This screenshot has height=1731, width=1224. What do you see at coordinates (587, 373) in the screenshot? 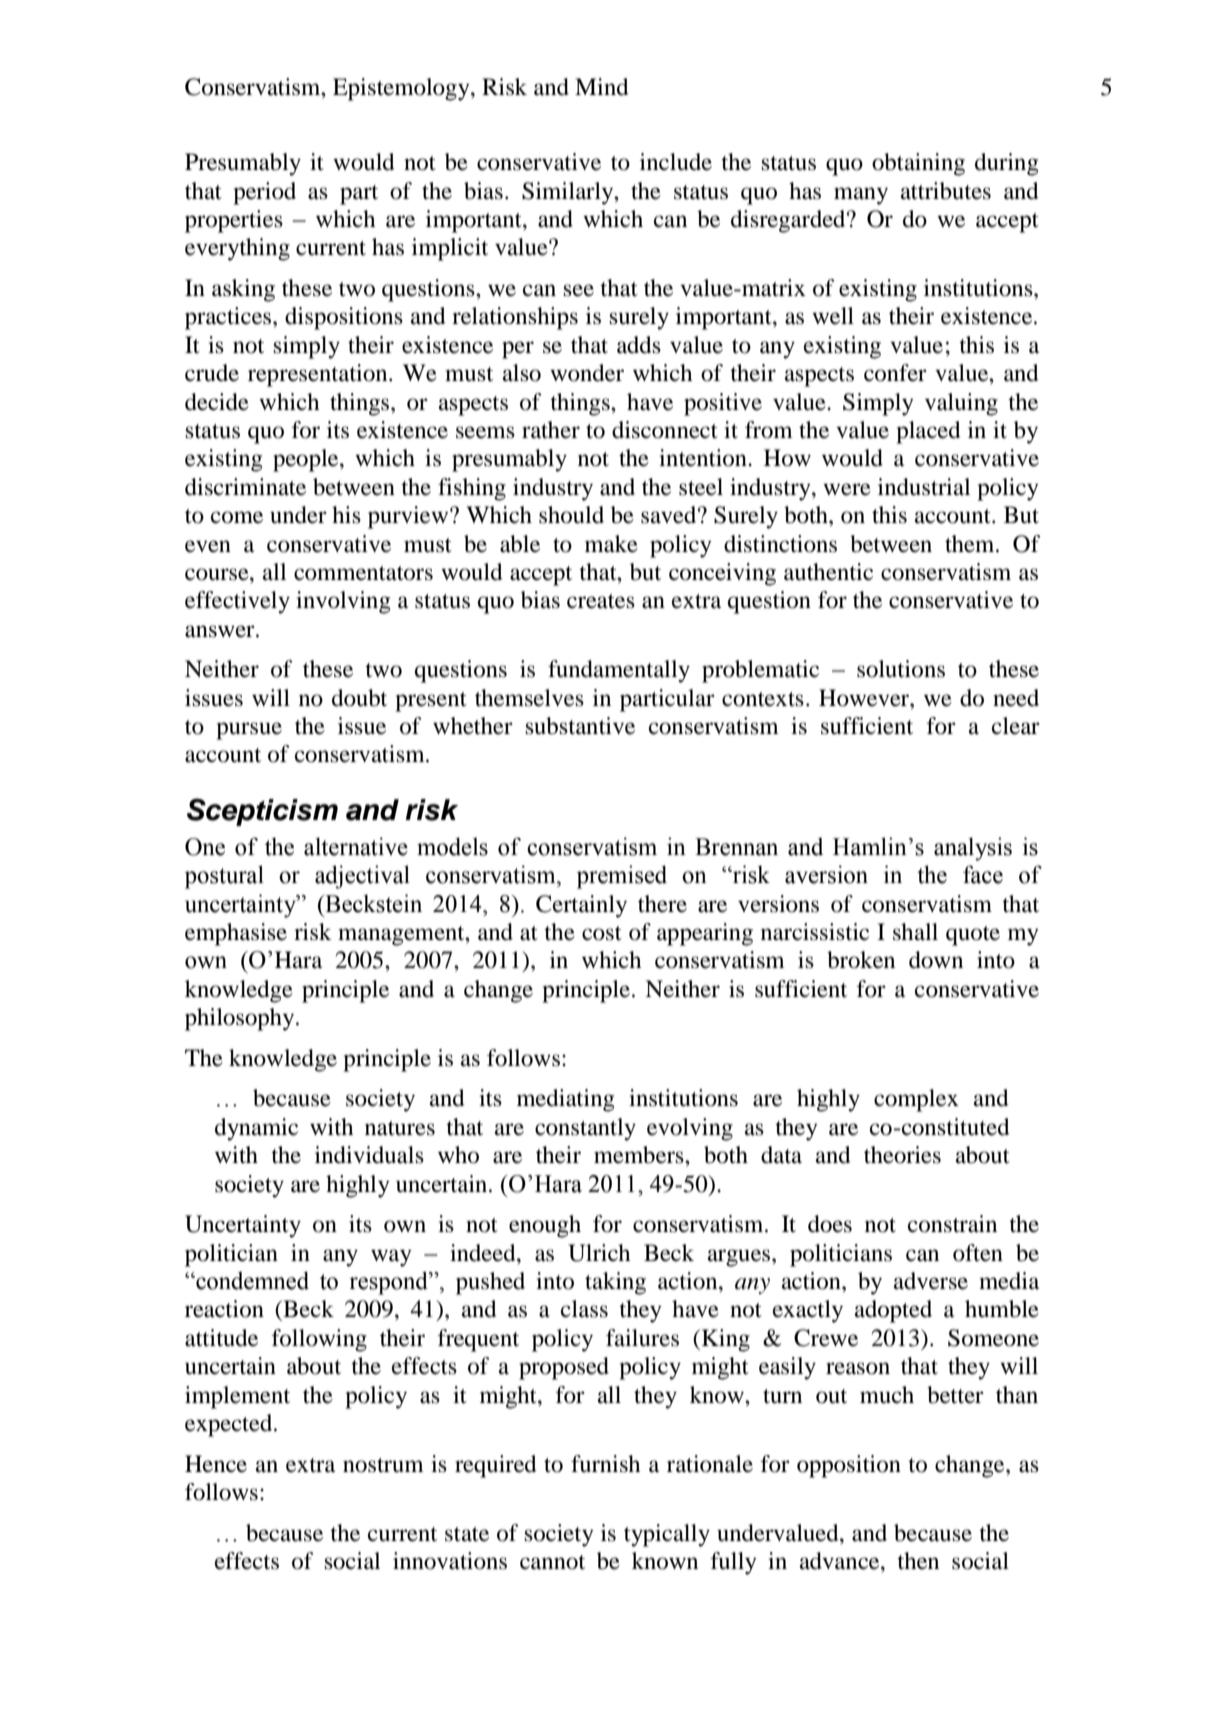
I see `wonder` at bounding box center [587, 373].
